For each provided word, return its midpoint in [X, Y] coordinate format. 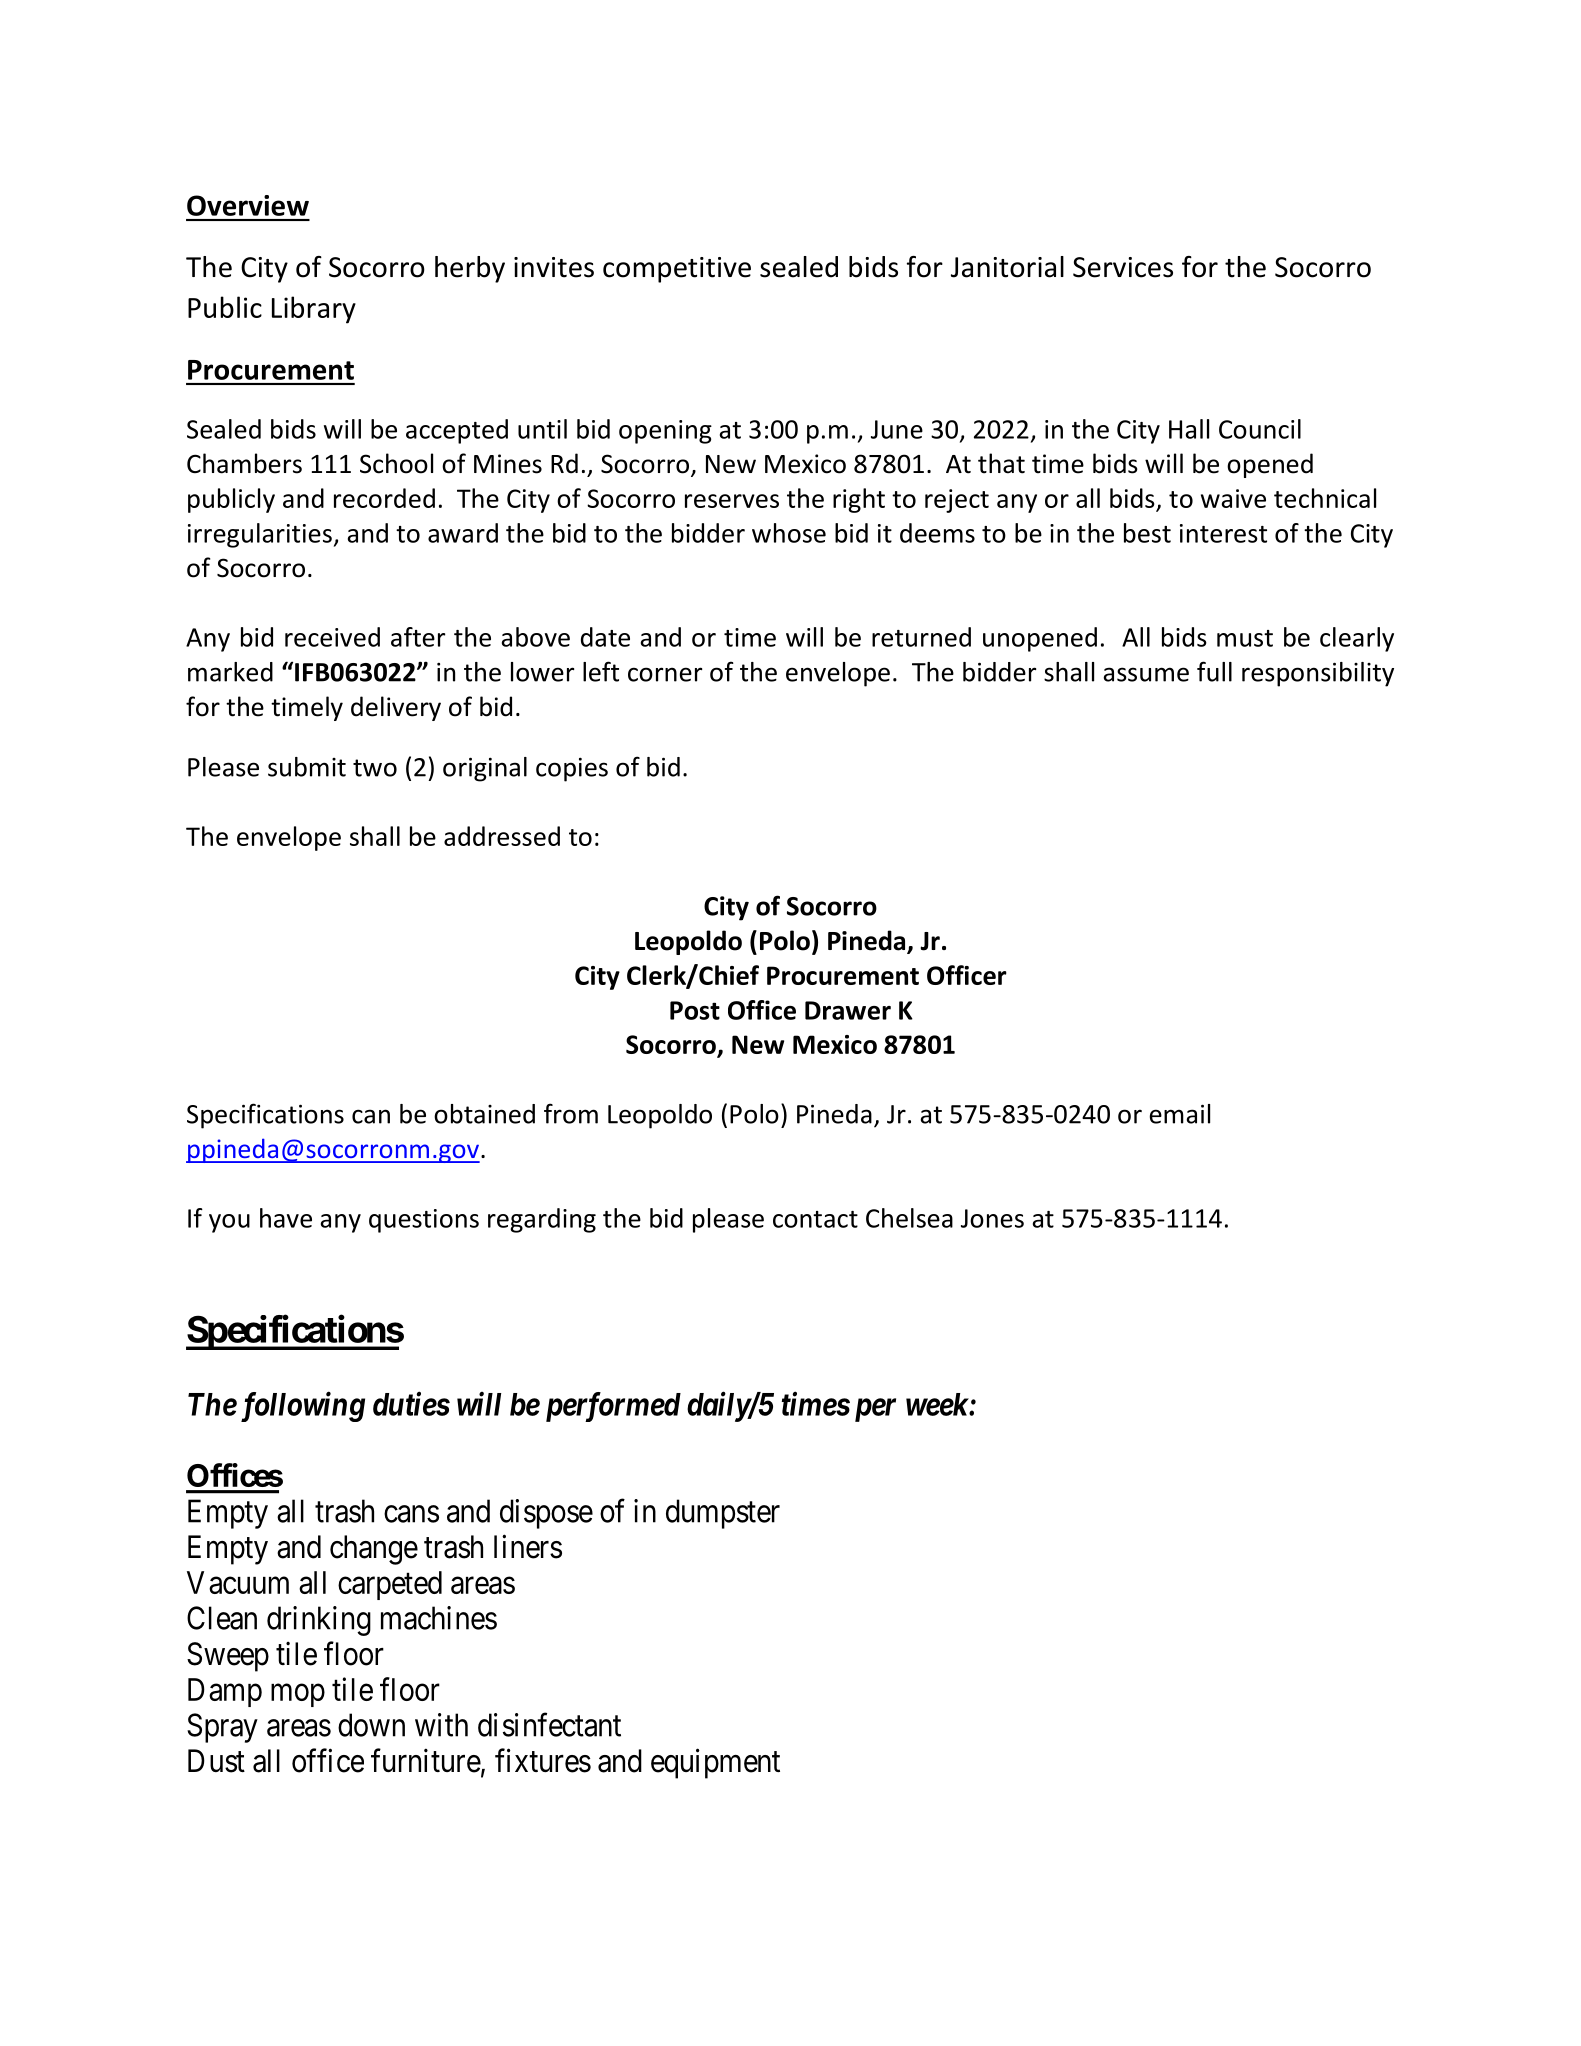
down [371, 1725]
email [1180, 1114]
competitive [677, 270]
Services [1123, 267]
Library [314, 310]
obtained [484, 1114]
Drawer [848, 1010]
